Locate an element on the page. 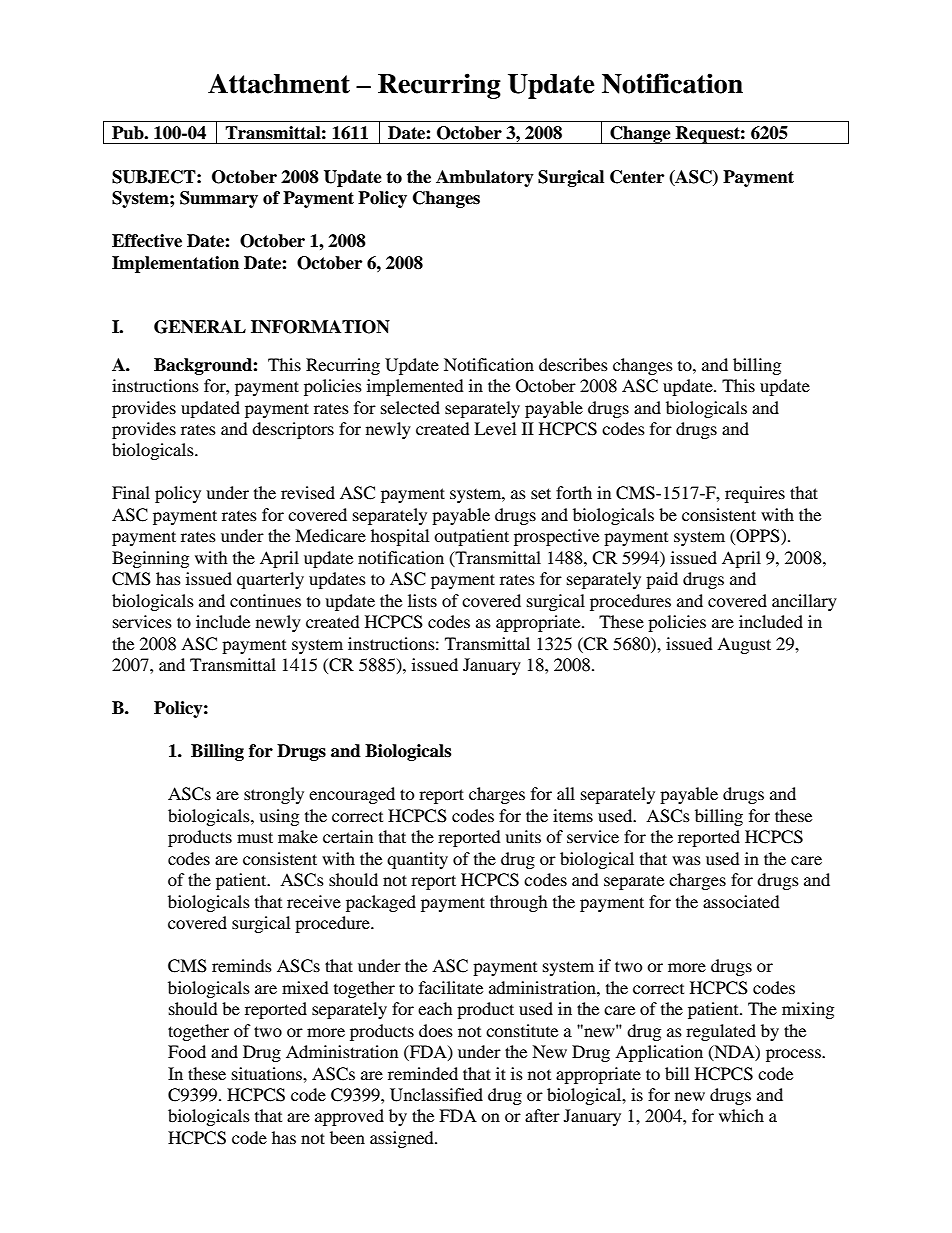  must is located at coordinates (255, 837).
